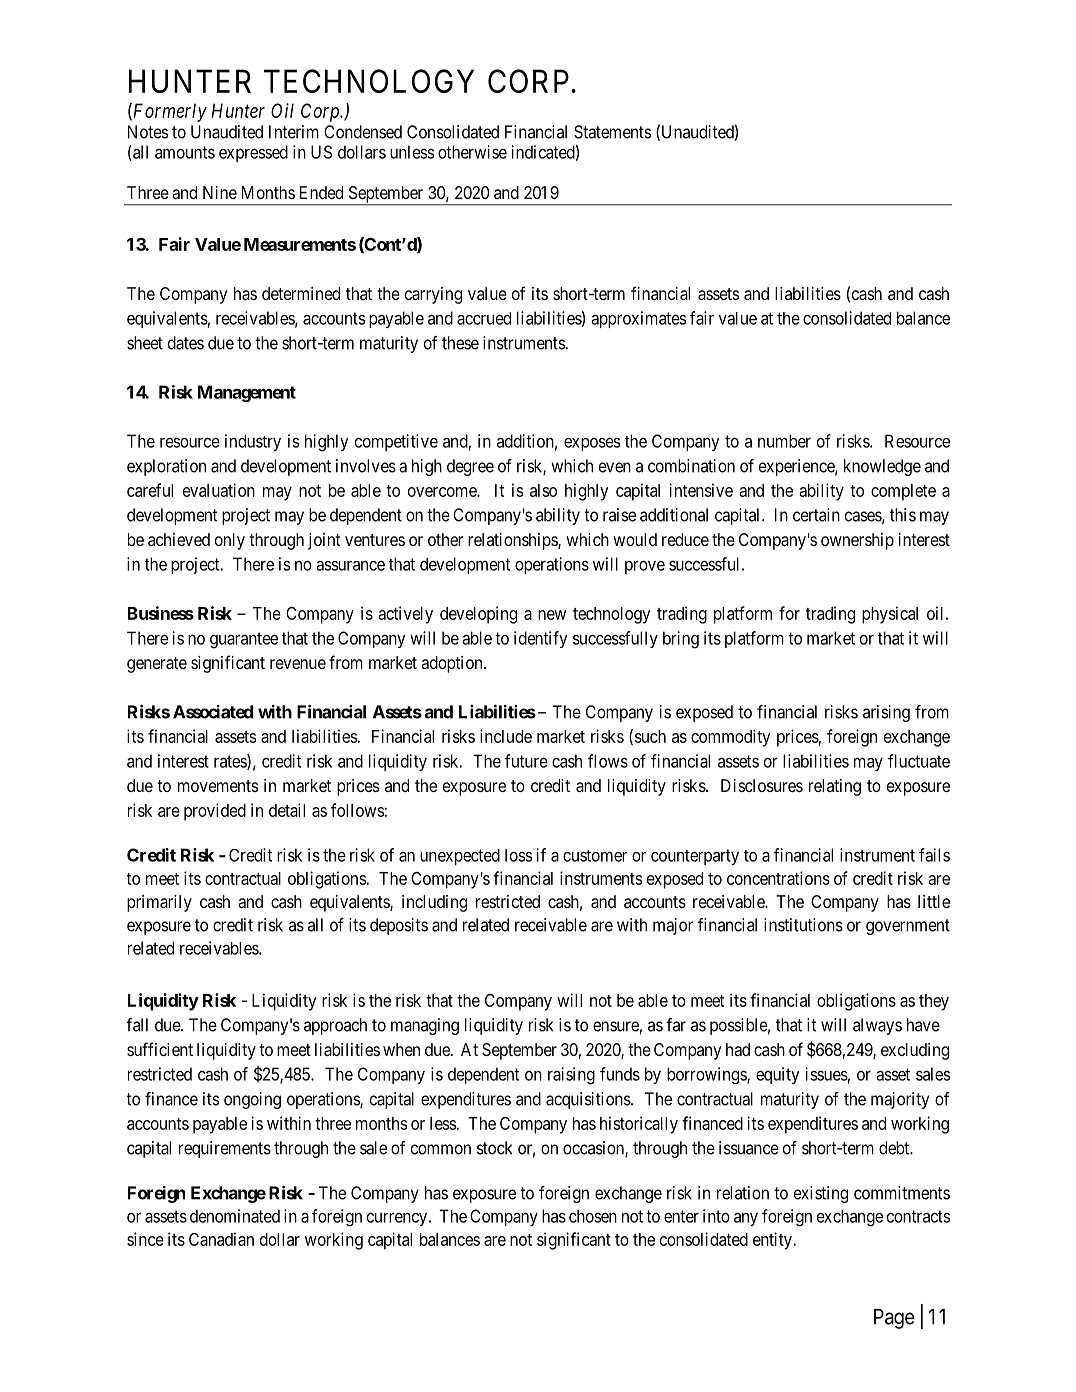  Describe the element at coordinates (221, 1239) in the screenshot. I see `Canadian` at that location.
